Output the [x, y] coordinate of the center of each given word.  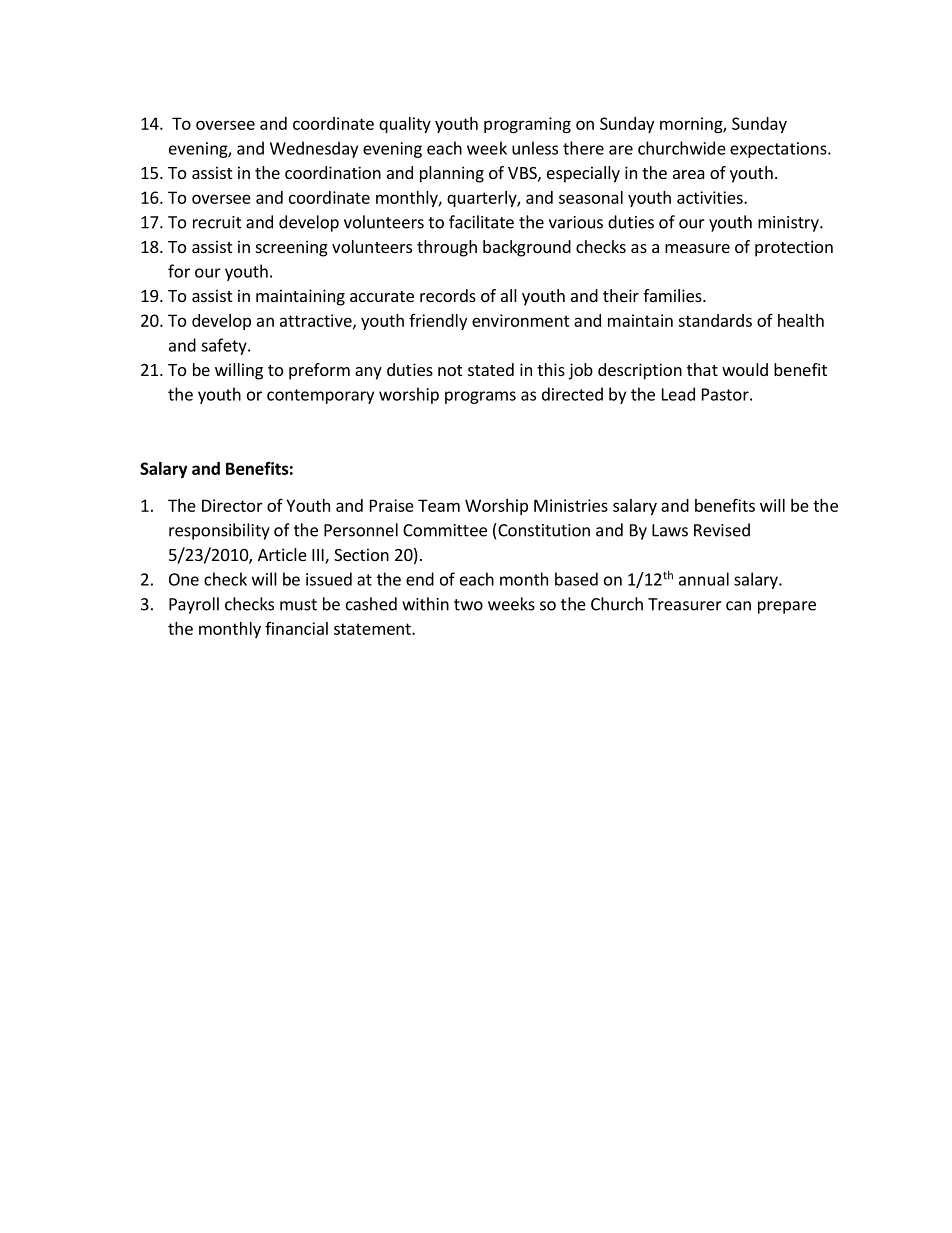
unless [535, 148]
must [298, 605]
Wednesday [314, 149]
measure [697, 248]
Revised [722, 530]
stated [491, 369]
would [745, 369]
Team [439, 505]
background [527, 248]
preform [319, 371]
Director [232, 505]
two [468, 605]
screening [292, 248]
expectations [779, 150]
